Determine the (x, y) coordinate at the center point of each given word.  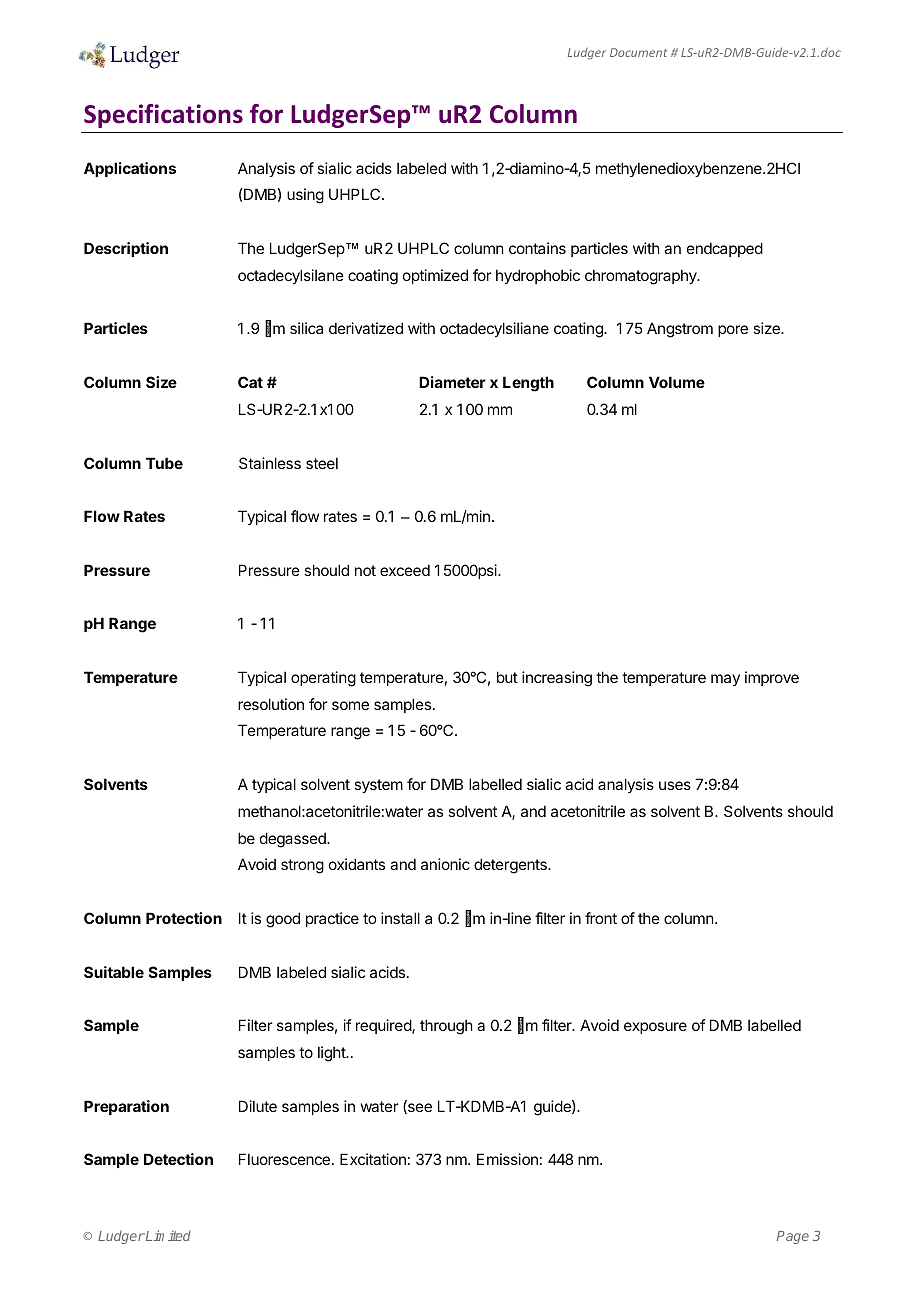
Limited (167, 1235)
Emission (507, 1159)
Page (793, 1237)
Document (638, 52)
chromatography (642, 277)
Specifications (163, 116)
